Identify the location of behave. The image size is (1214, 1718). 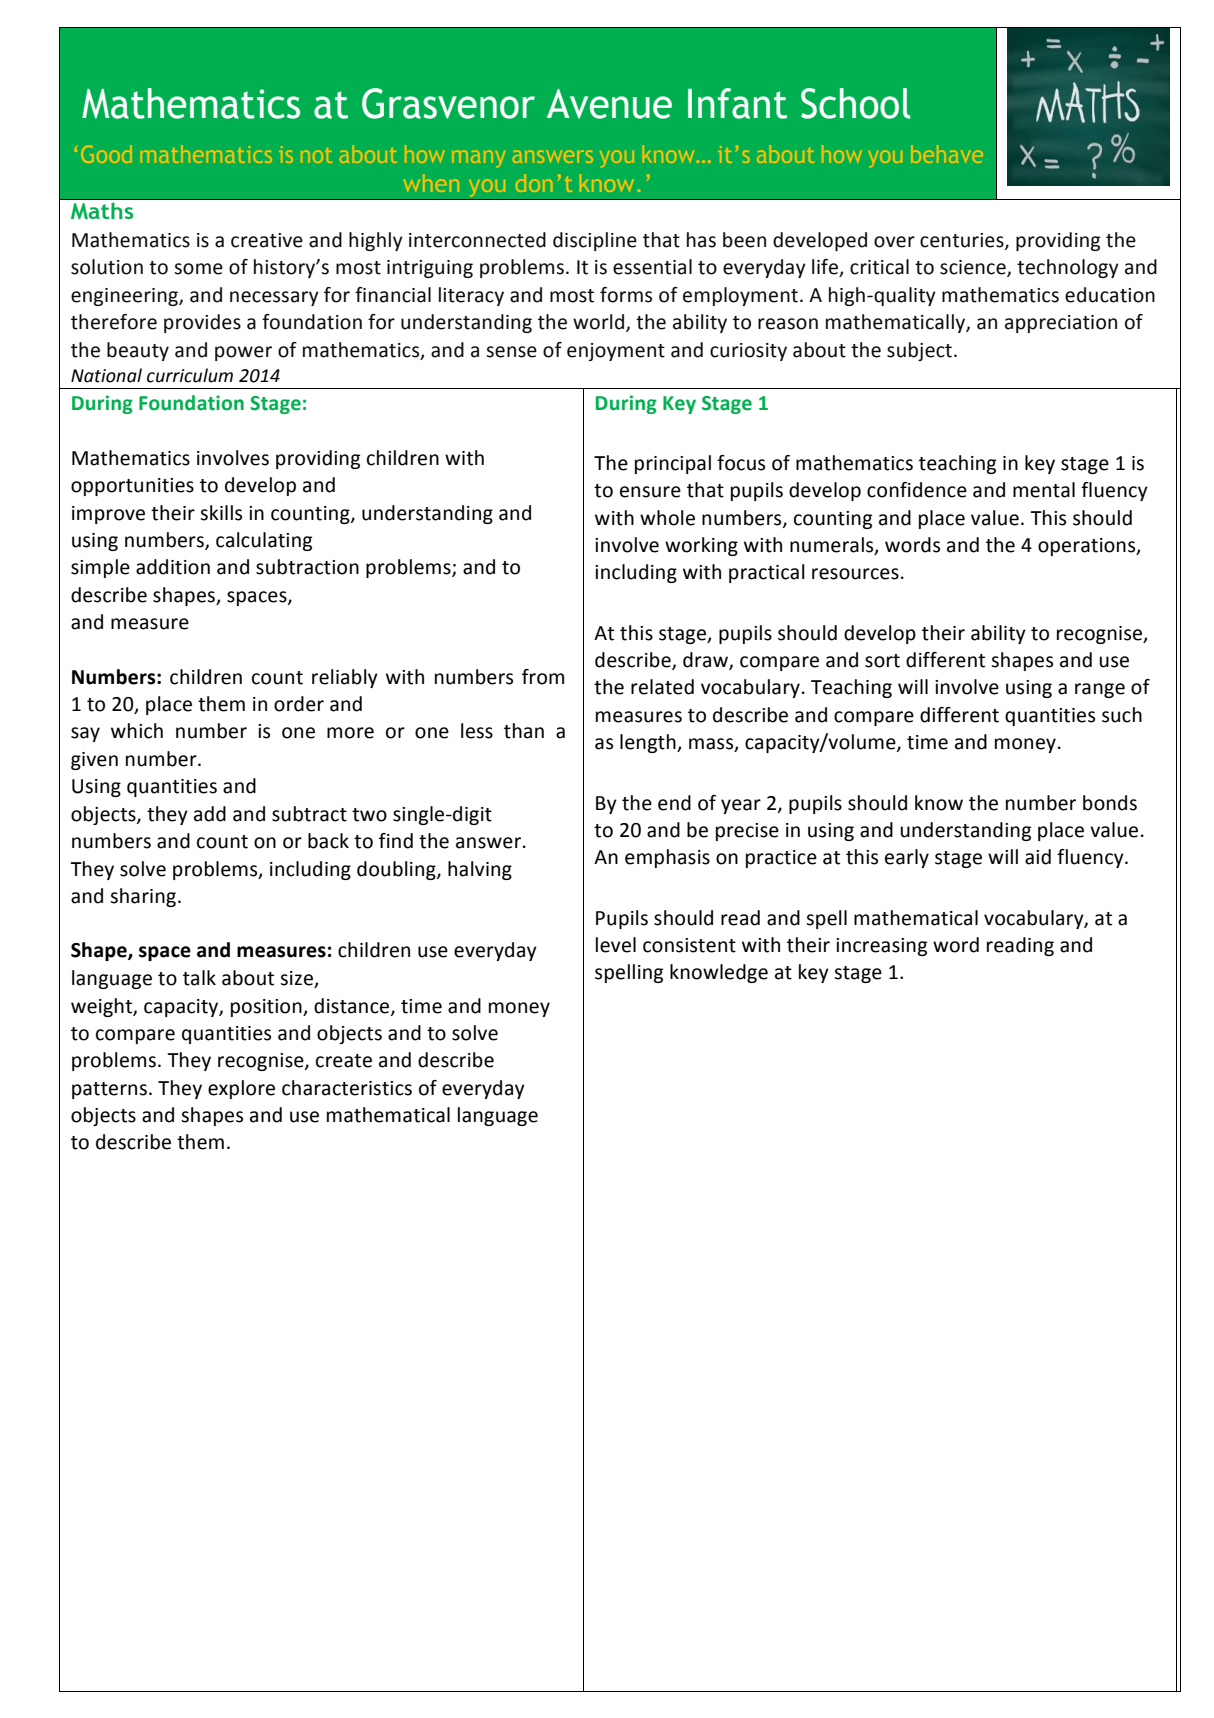
(947, 154).
